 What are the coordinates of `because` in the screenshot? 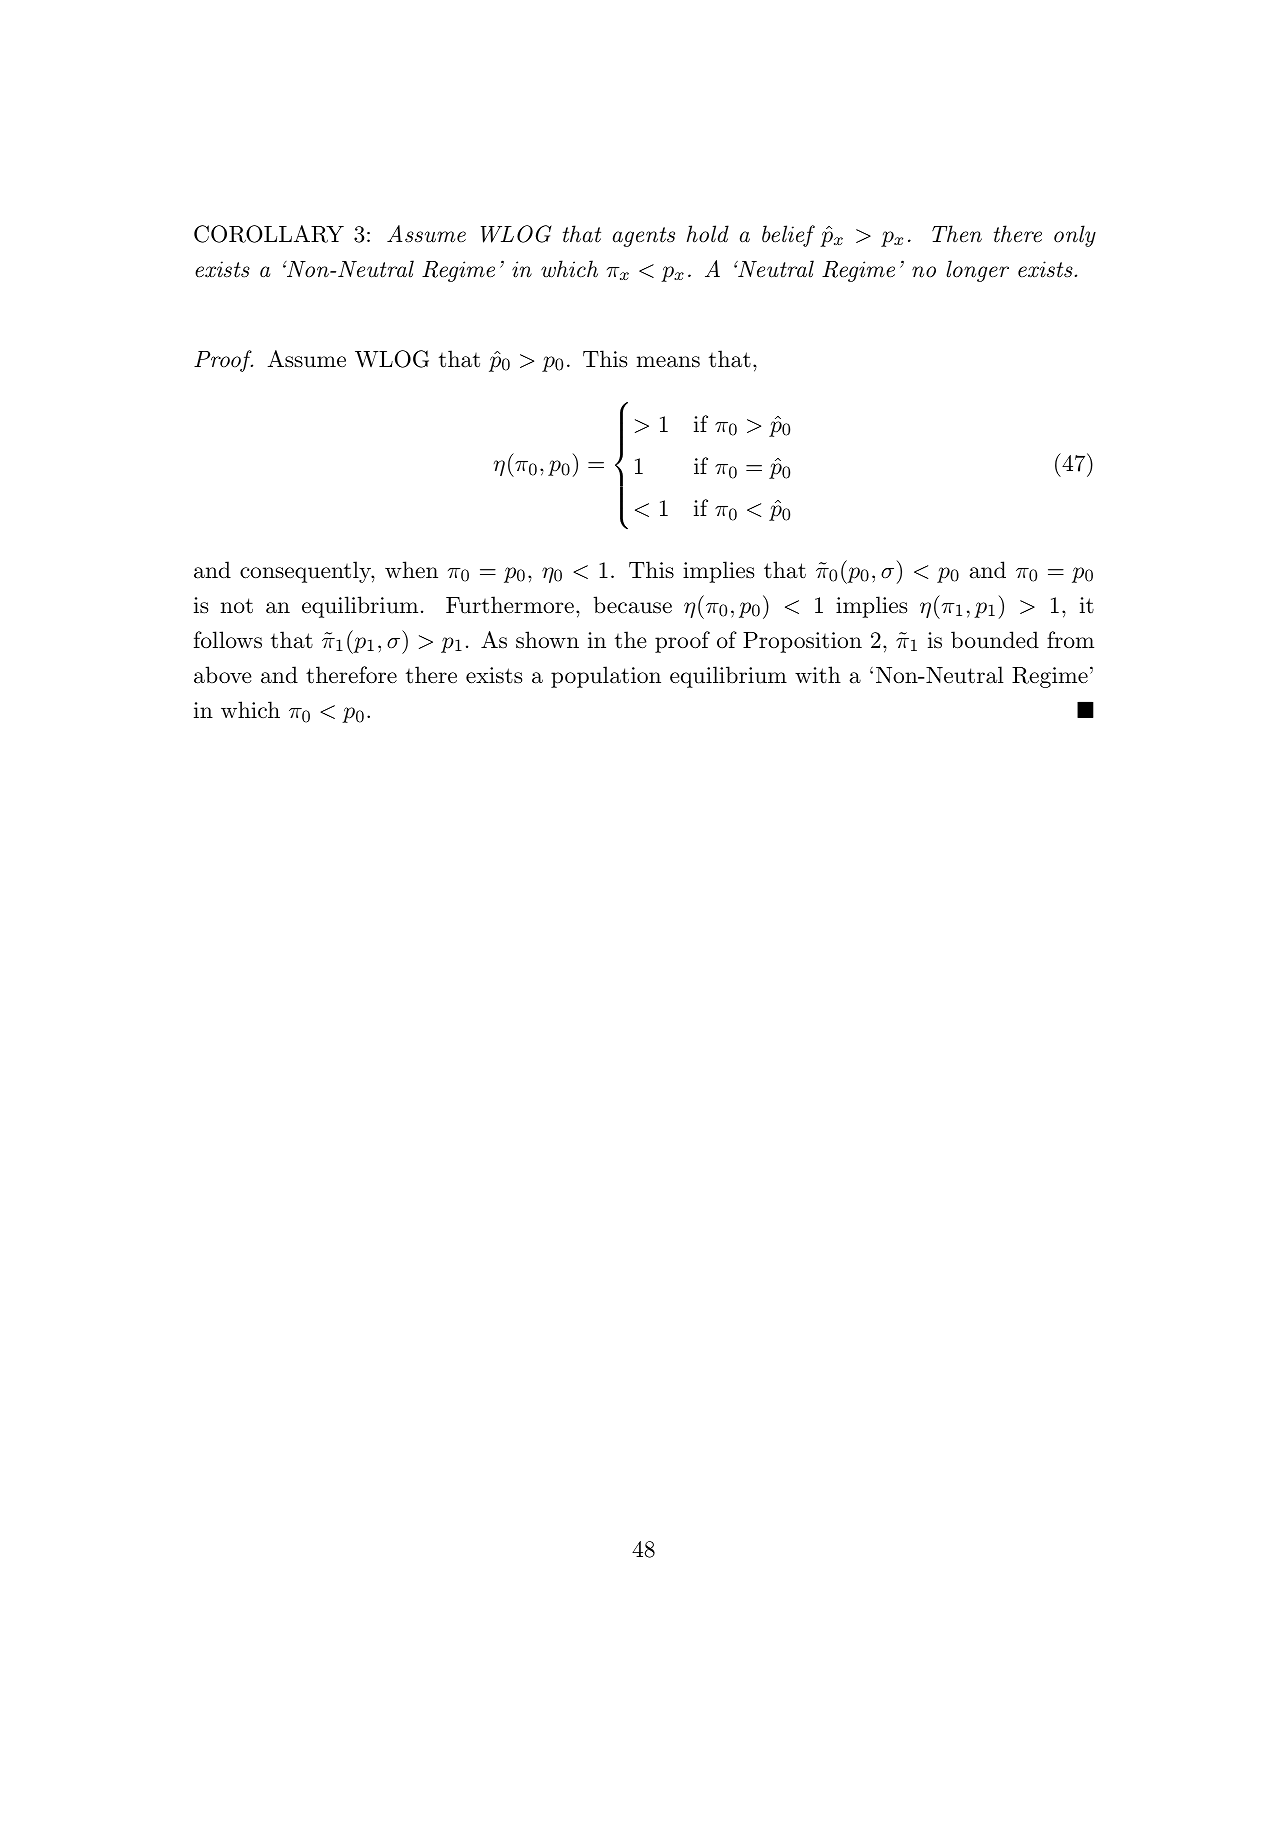 It's located at (632, 605).
